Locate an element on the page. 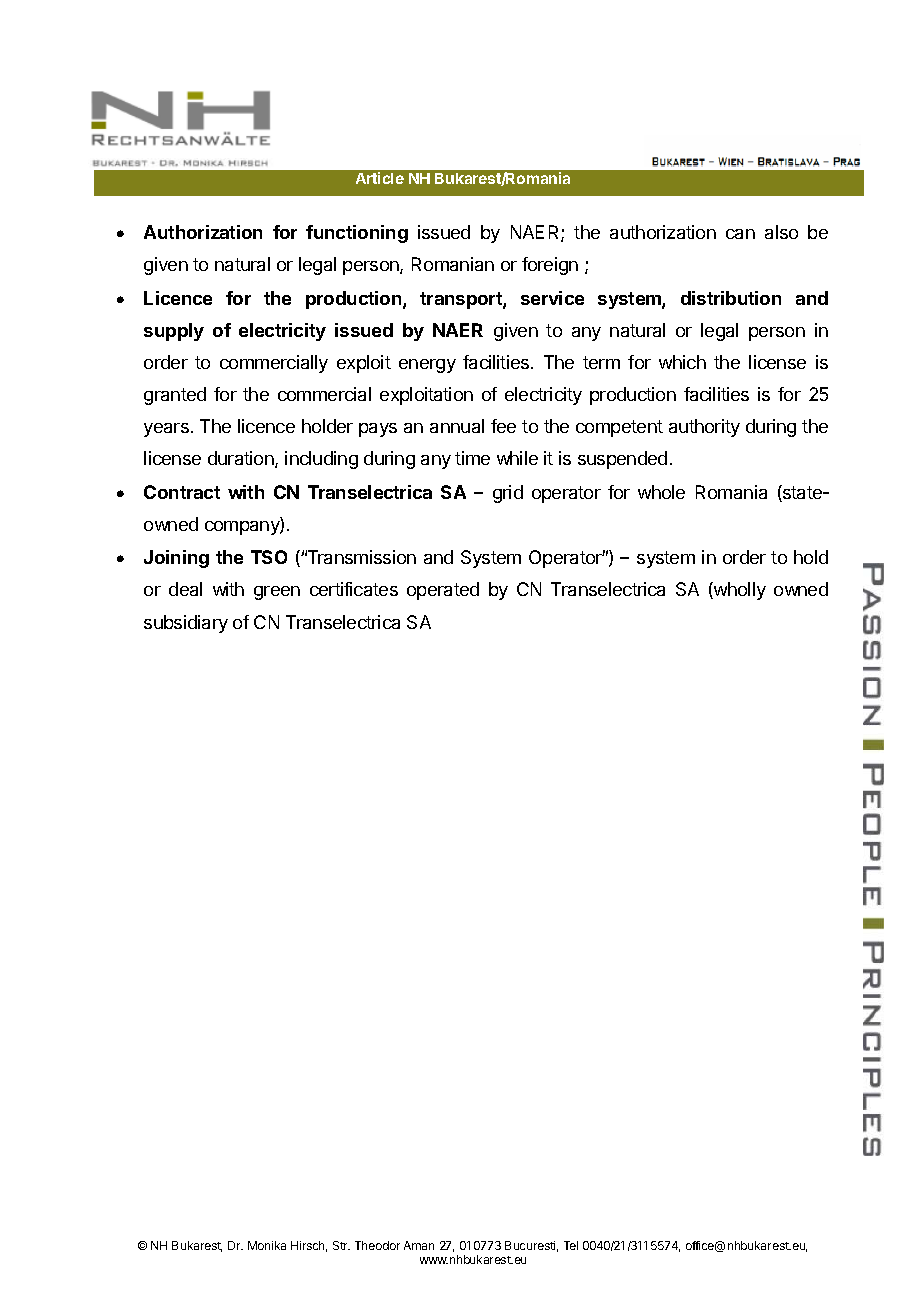 This image has height=1308, width=924. TSO is located at coordinates (269, 557).
